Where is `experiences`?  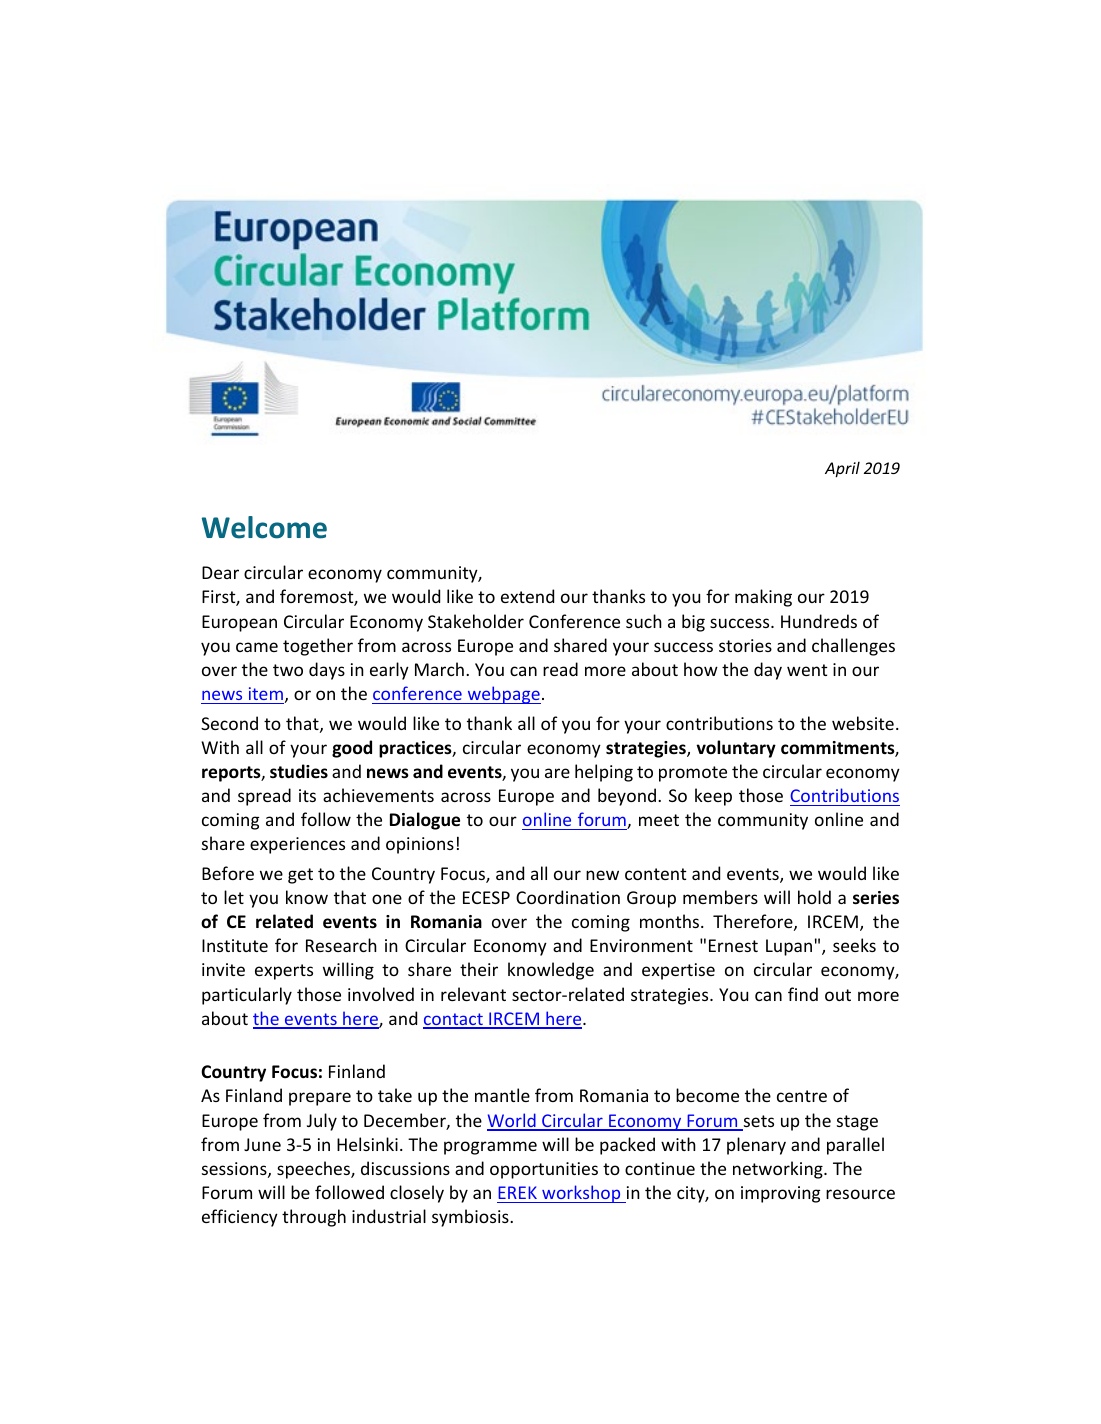
experiences is located at coordinates (297, 845).
